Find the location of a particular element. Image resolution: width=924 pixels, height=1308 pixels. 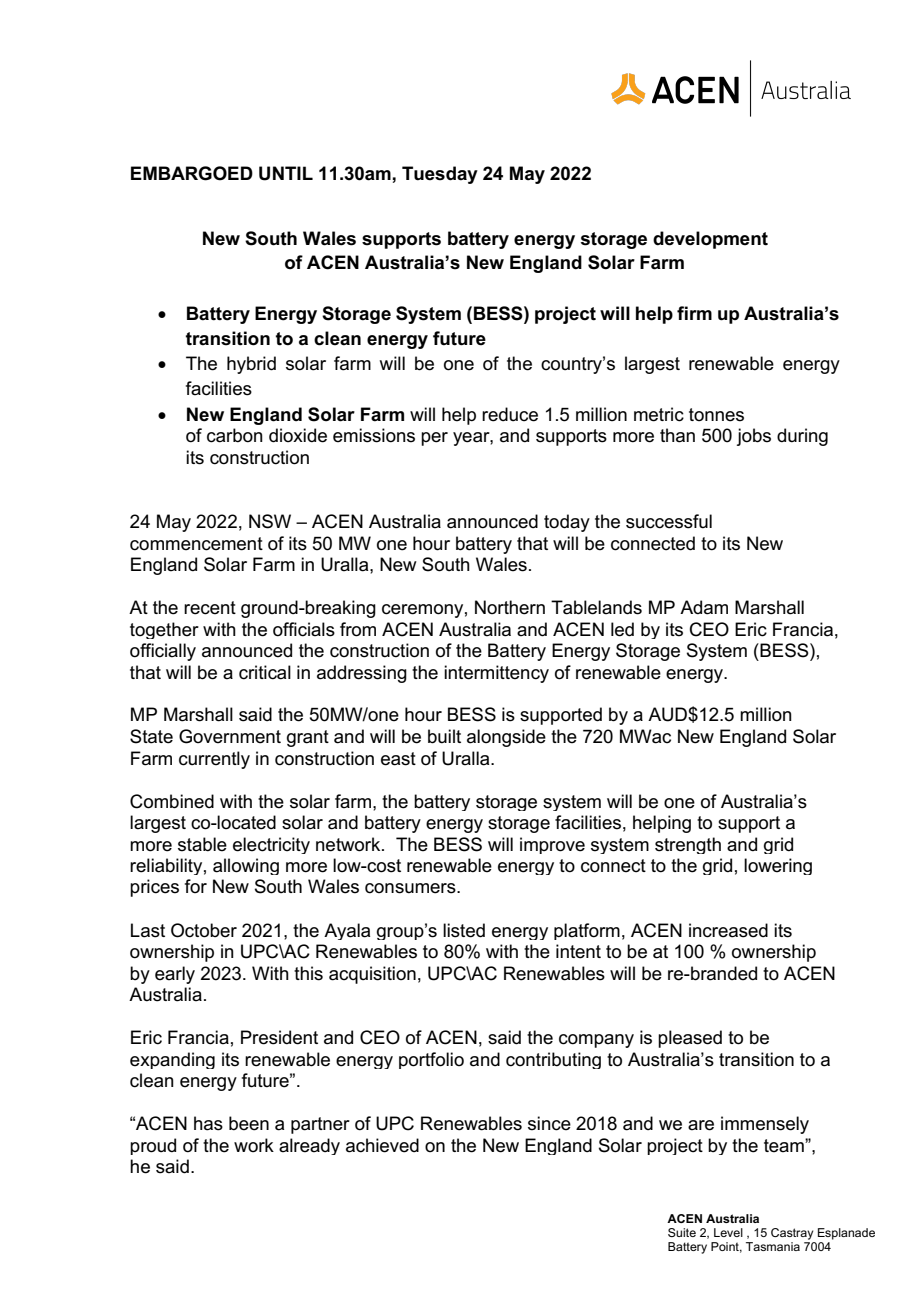

portfolio is located at coordinates (431, 1060).
